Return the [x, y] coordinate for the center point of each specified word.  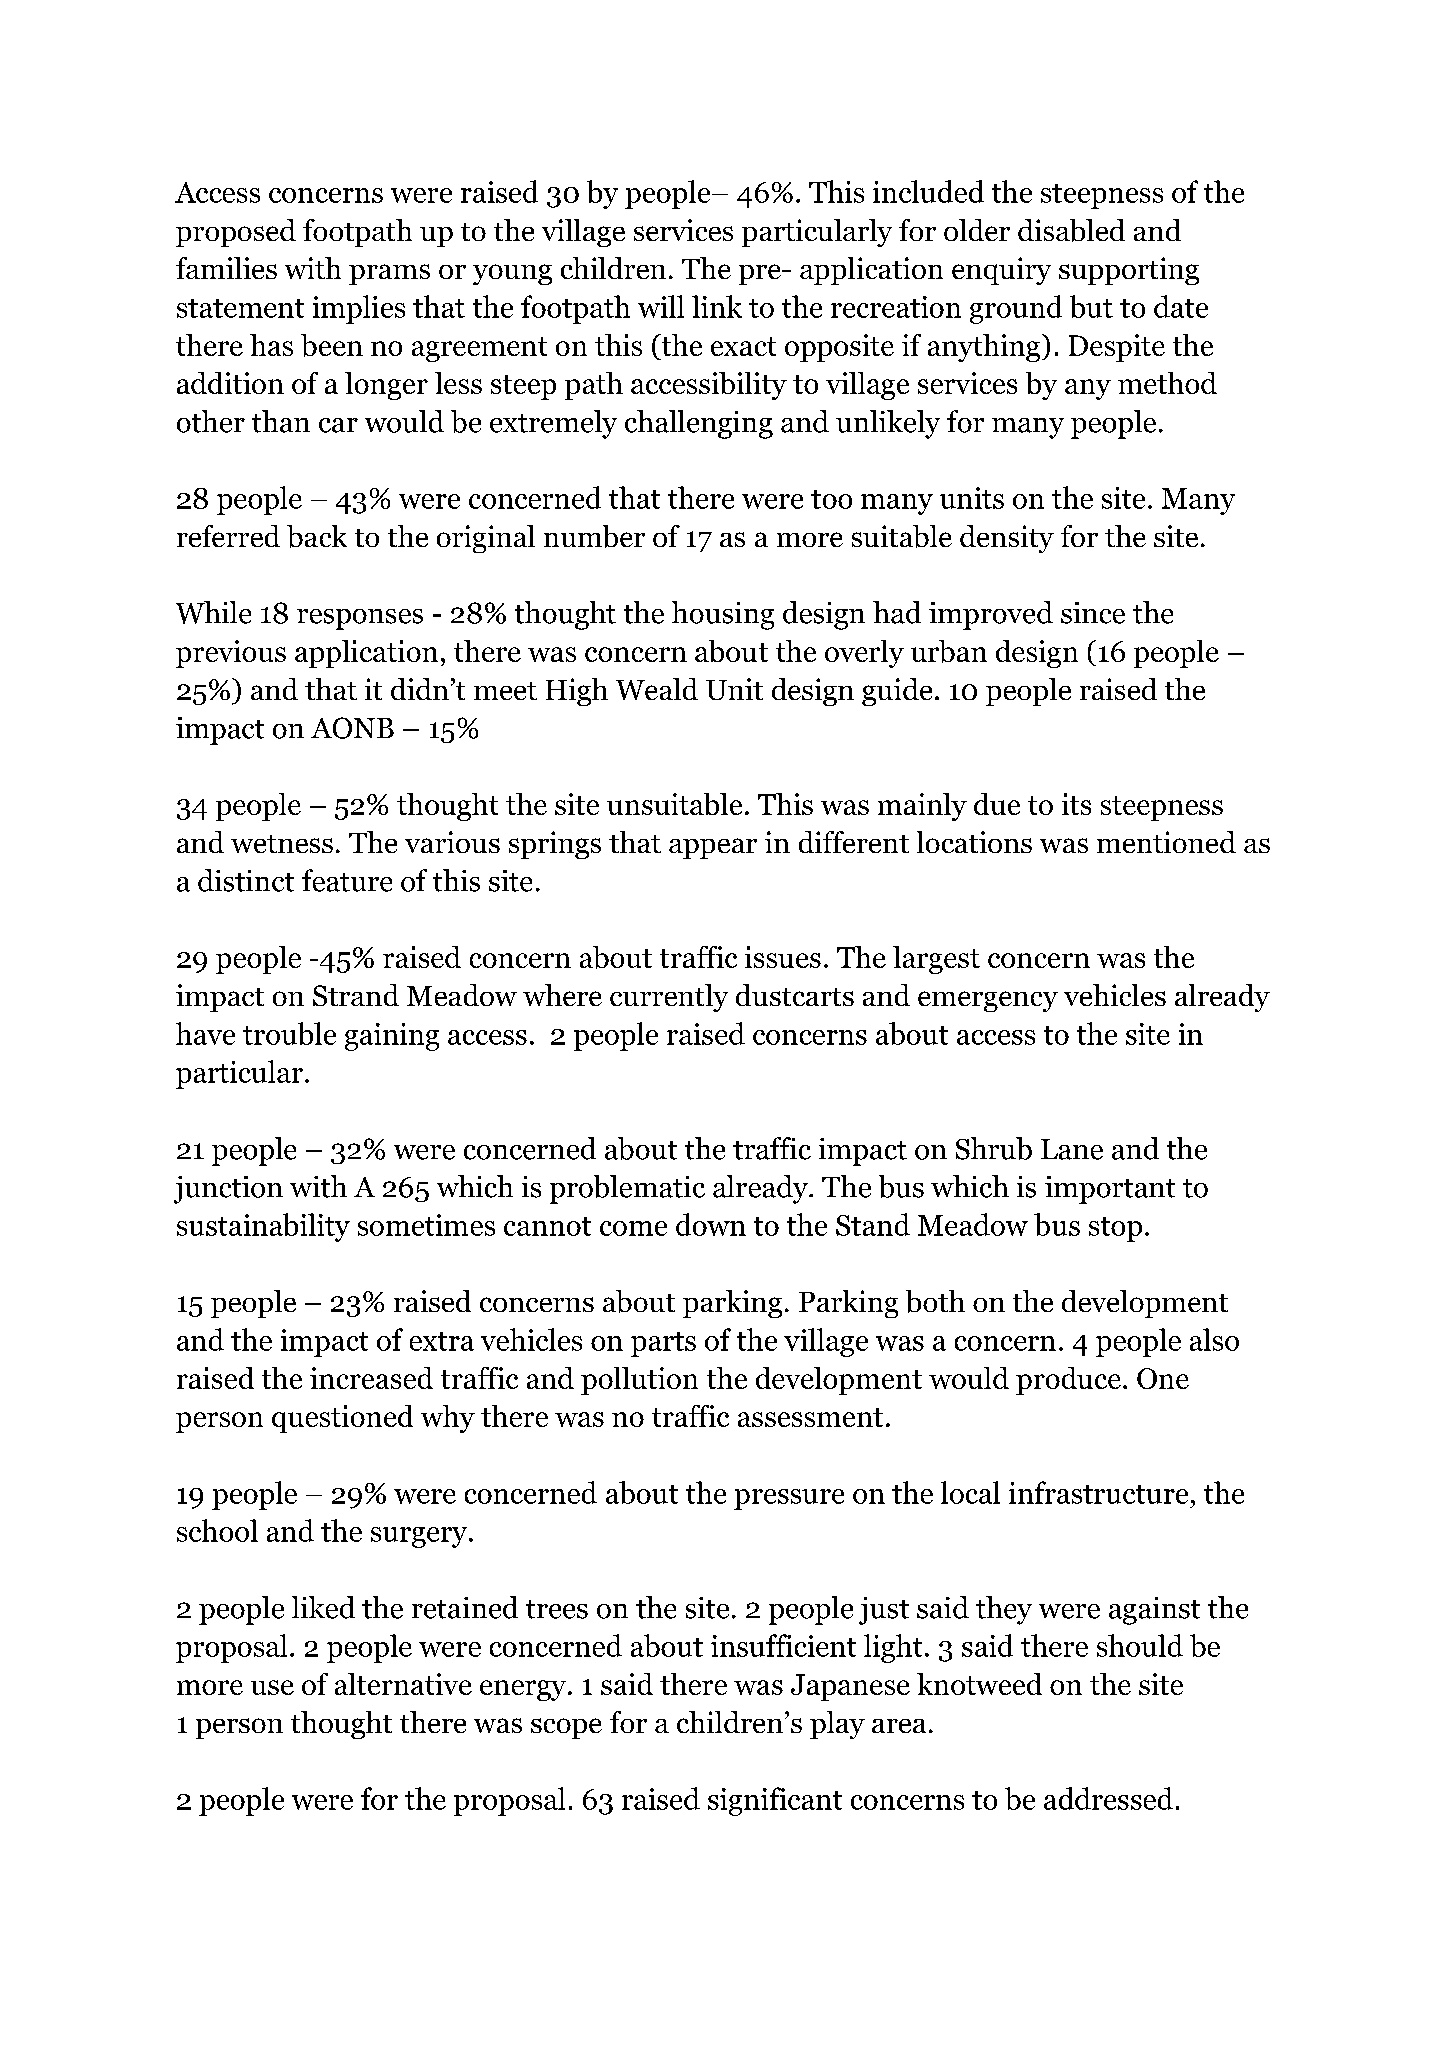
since [1093, 613]
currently [669, 998]
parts [663, 1344]
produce [1068, 1381]
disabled [1071, 230]
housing [723, 615]
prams [389, 274]
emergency [988, 1001]
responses [360, 619]
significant [775, 1801]
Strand [356, 995]
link [717, 306]
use [272, 1687]
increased [371, 1378]
